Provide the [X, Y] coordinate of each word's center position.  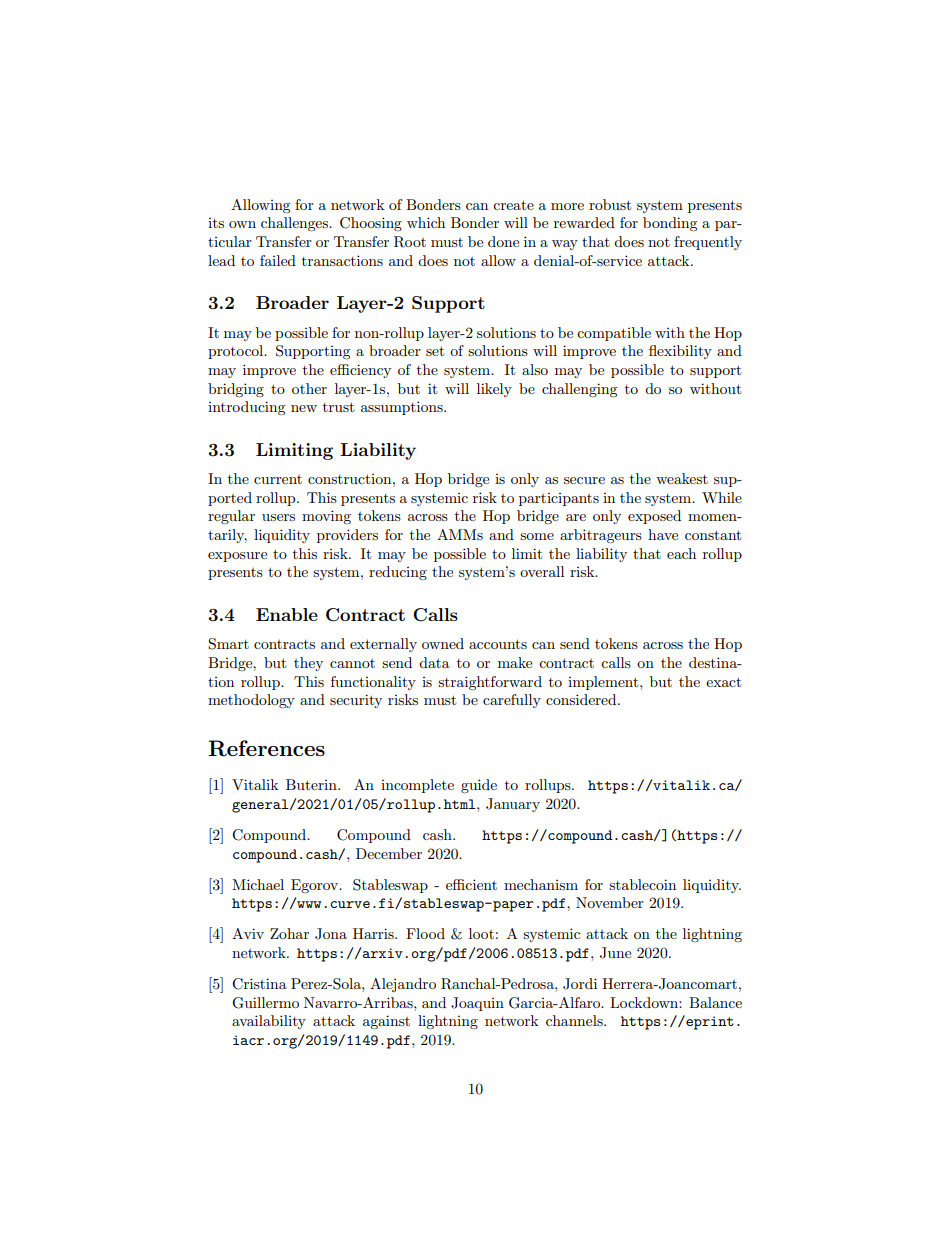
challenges [296, 224]
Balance [715, 1002]
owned [443, 643]
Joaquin [477, 1004]
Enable [287, 614]
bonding [670, 224]
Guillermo [265, 1003]
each [681, 553]
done [503, 241]
